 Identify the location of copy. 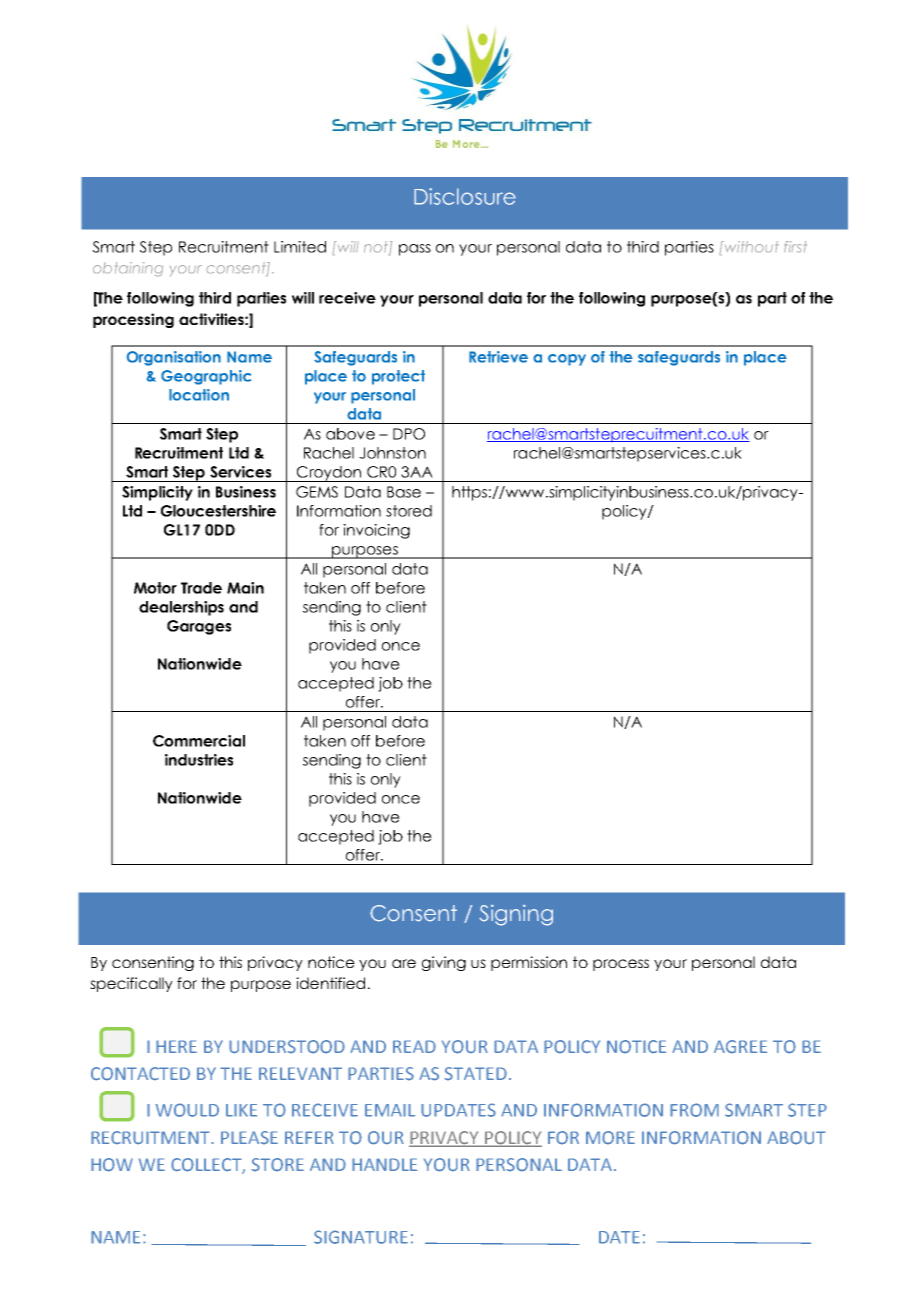
(567, 360).
